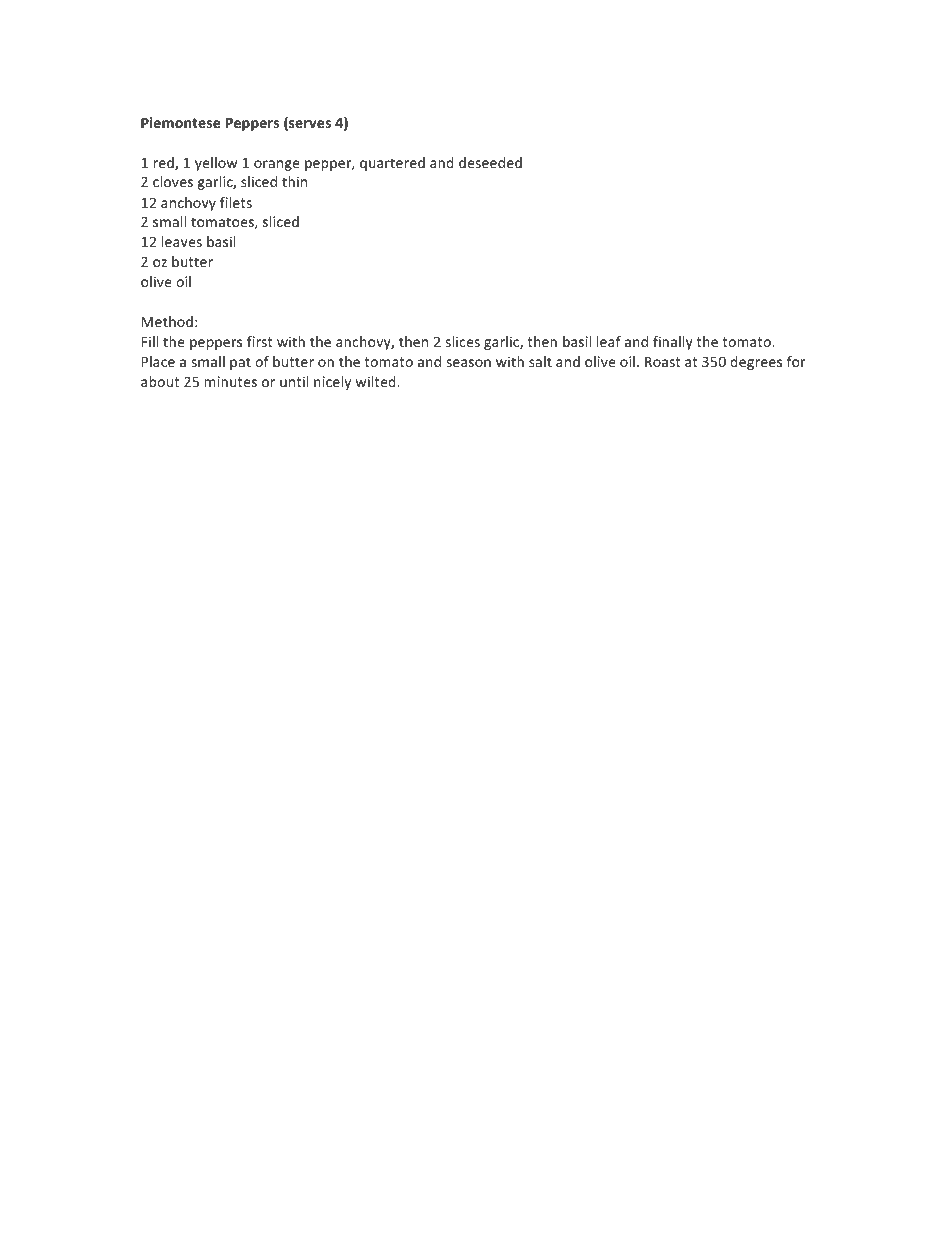 The image size is (952, 1233). I want to click on Method, so click(167, 321).
